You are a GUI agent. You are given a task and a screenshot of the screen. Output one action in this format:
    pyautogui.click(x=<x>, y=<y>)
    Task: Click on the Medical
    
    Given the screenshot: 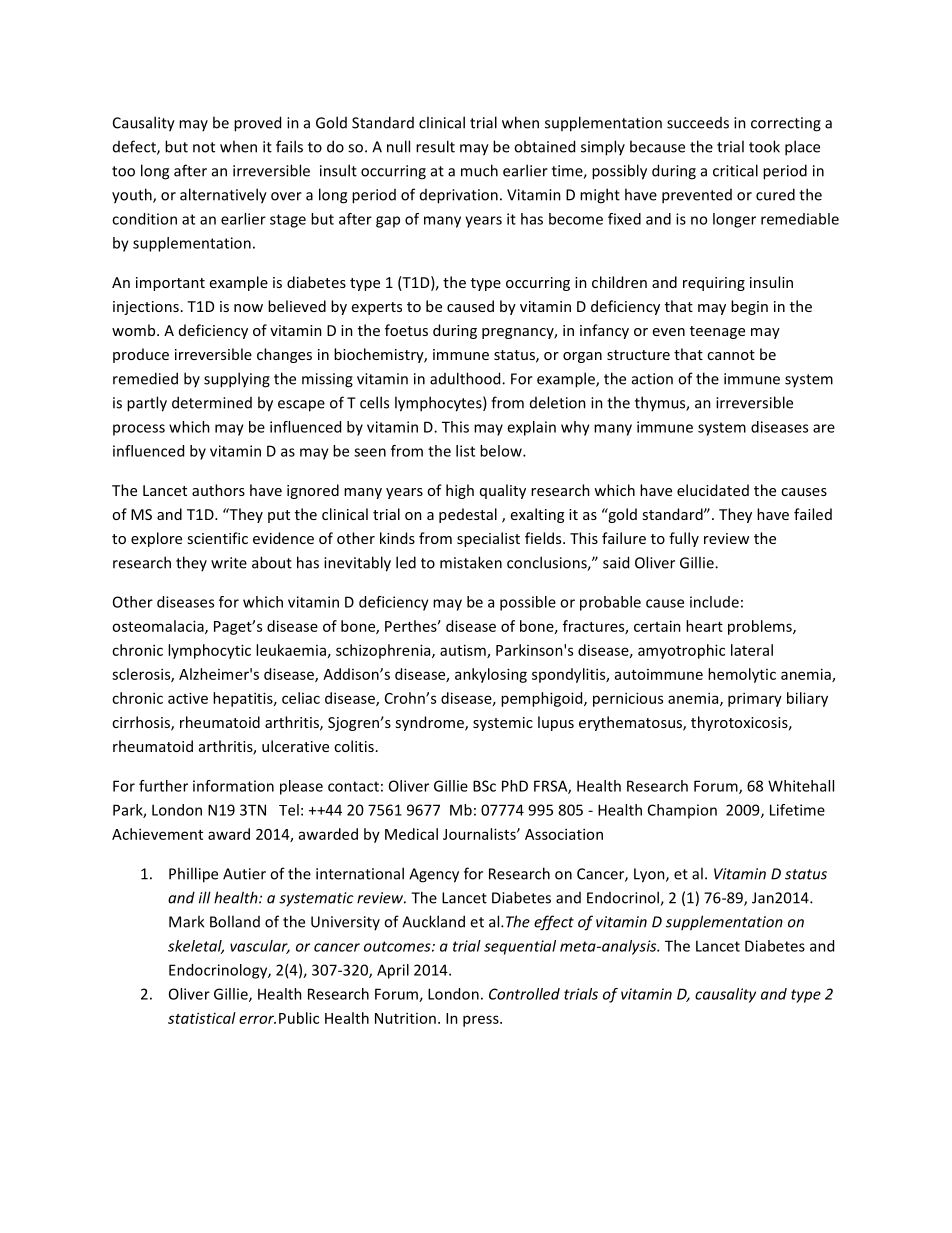 What is the action you would take?
    pyautogui.click(x=411, y=834)
